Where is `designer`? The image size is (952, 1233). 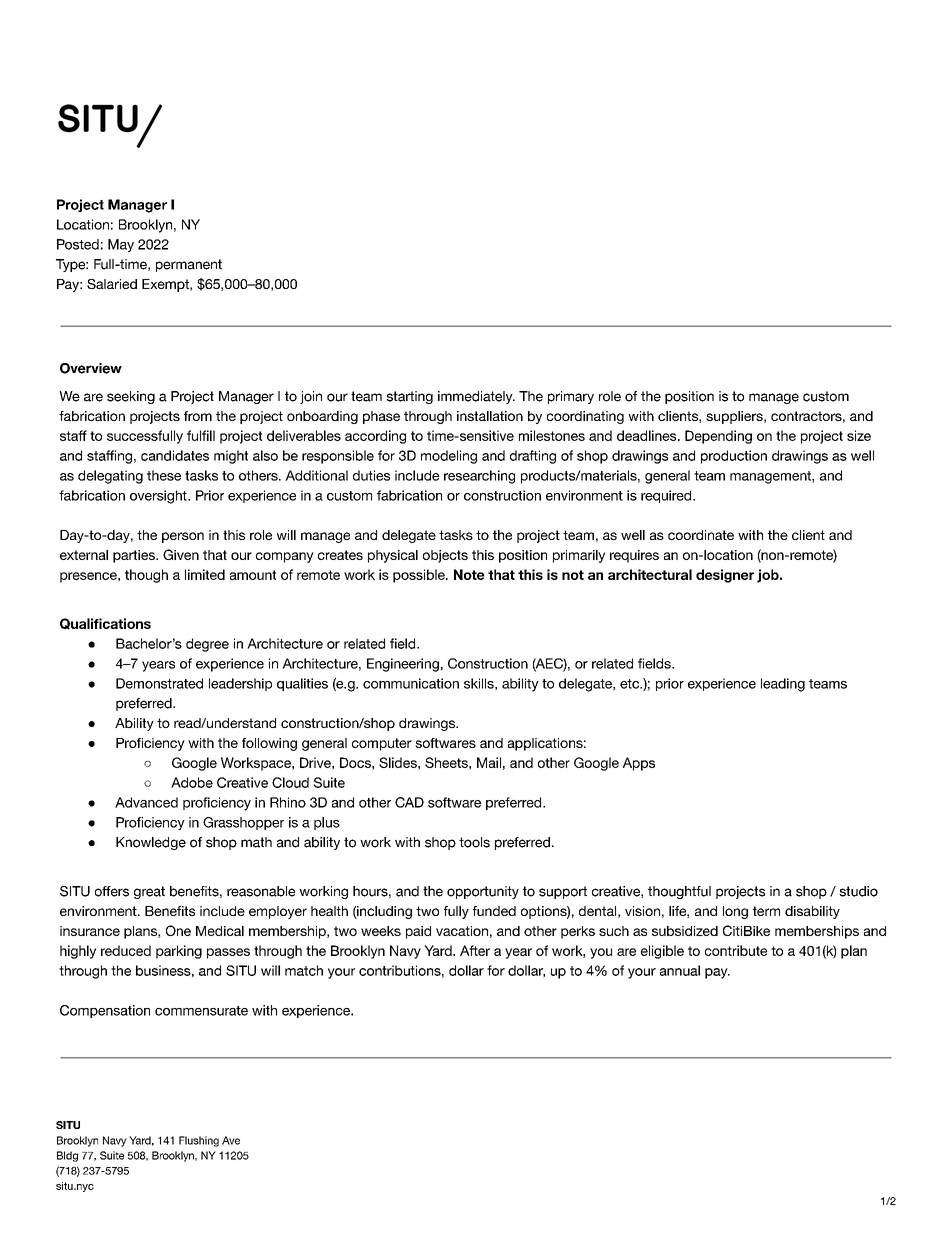
designer is located at coordinates (725, 576).
